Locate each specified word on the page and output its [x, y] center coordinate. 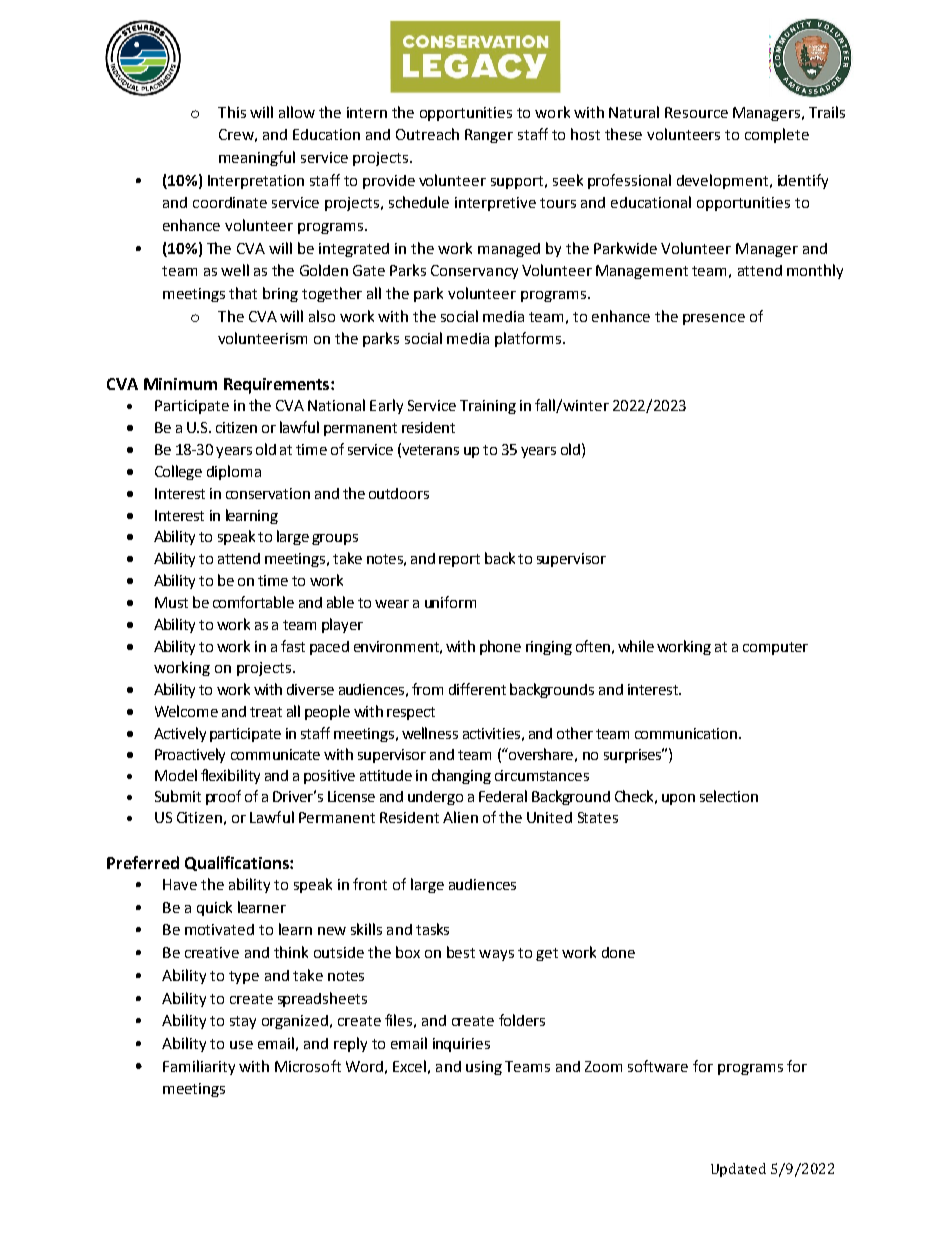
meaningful [257, 158]
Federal [503, 796]
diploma [234, 472]
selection [729, 796]
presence [714, 319]
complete [777, 135]
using [484, 1068]
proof [223, 797]
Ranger [489, 136]
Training [488, 407]
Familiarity [199, 1067]
